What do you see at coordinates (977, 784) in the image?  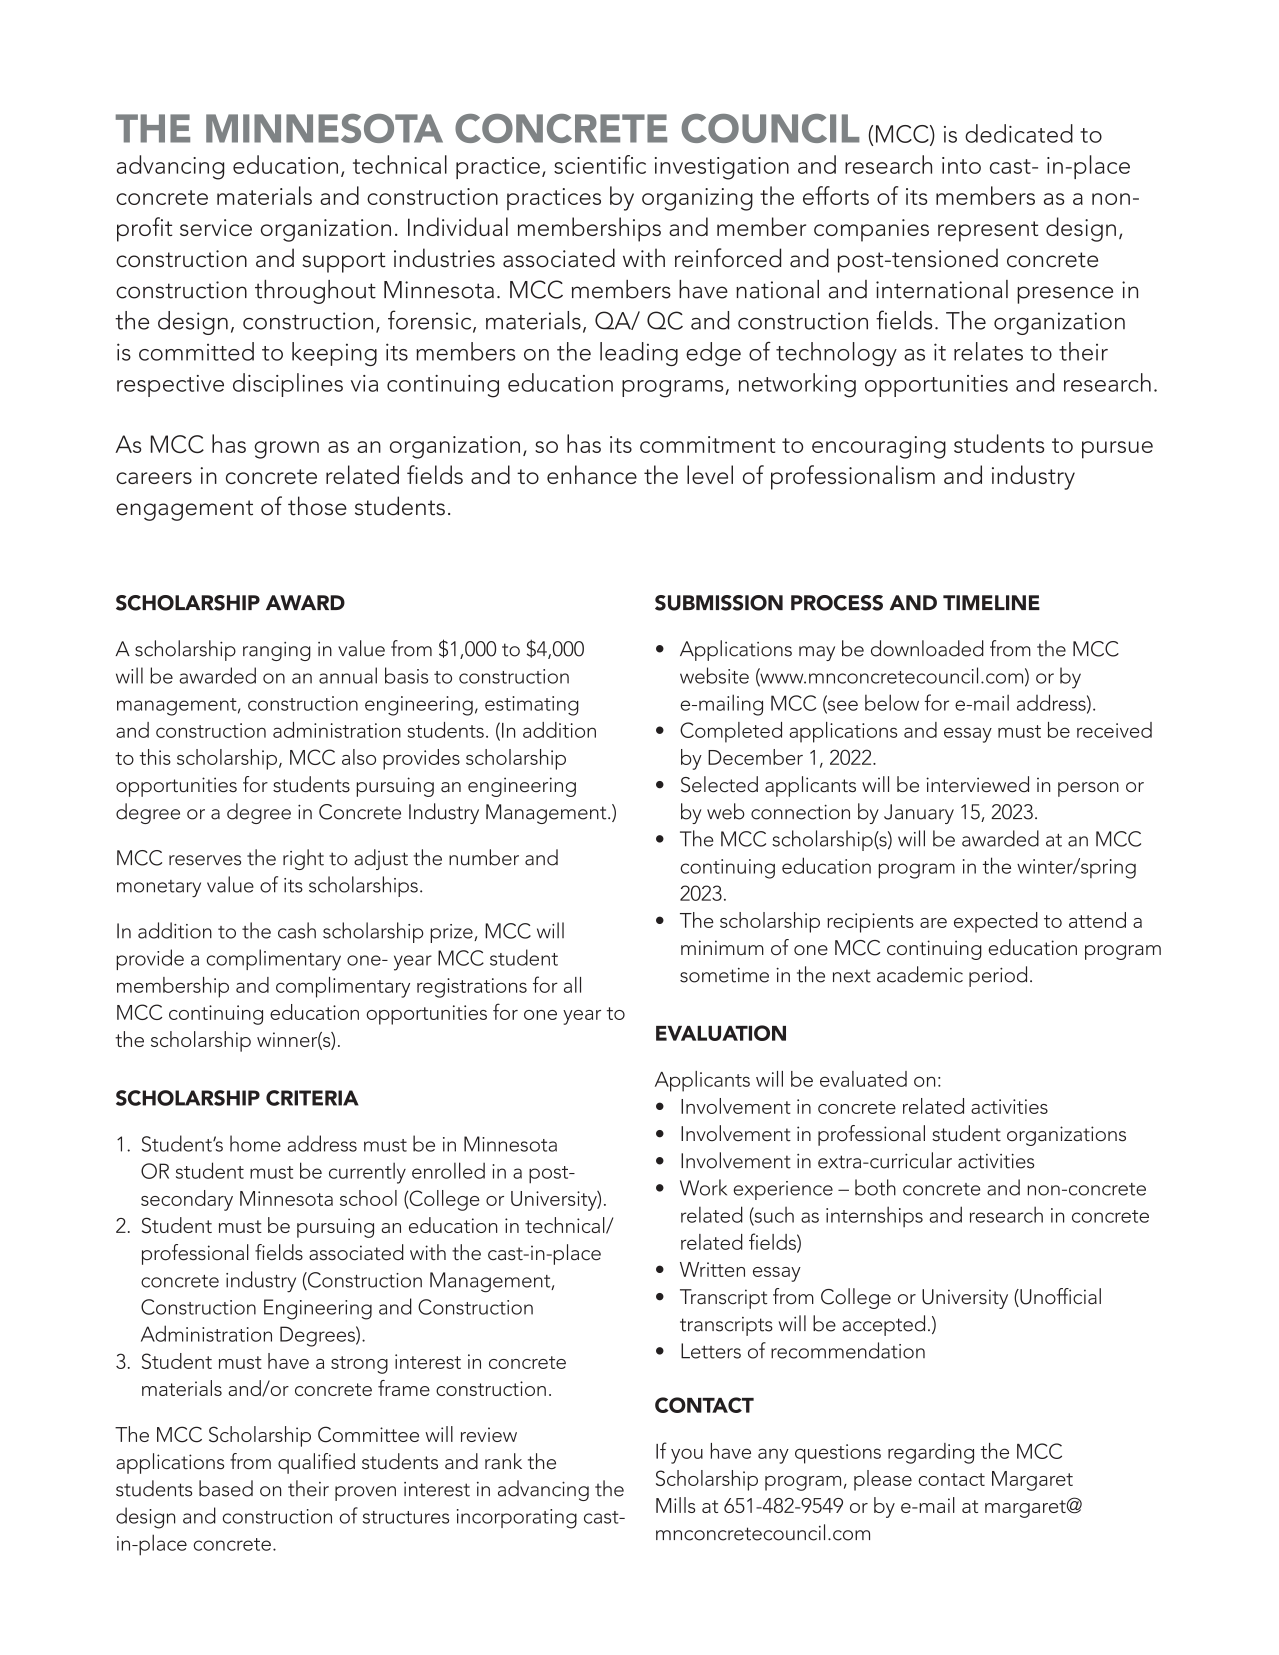 I see `interviewed` at bounding box center [977, 784].
